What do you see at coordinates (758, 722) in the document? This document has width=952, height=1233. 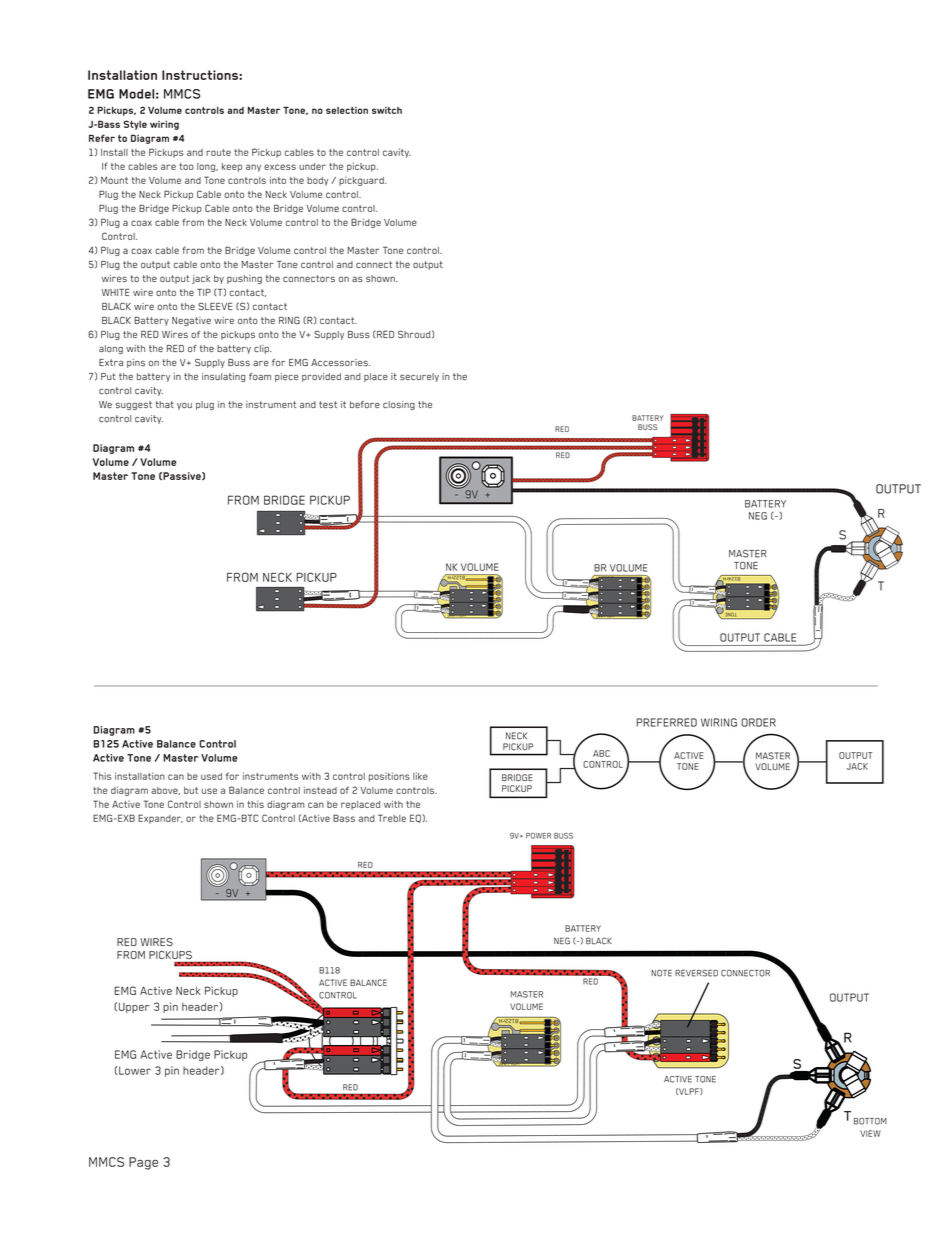 I see `ORDER` at bounding box center [758, 722].
